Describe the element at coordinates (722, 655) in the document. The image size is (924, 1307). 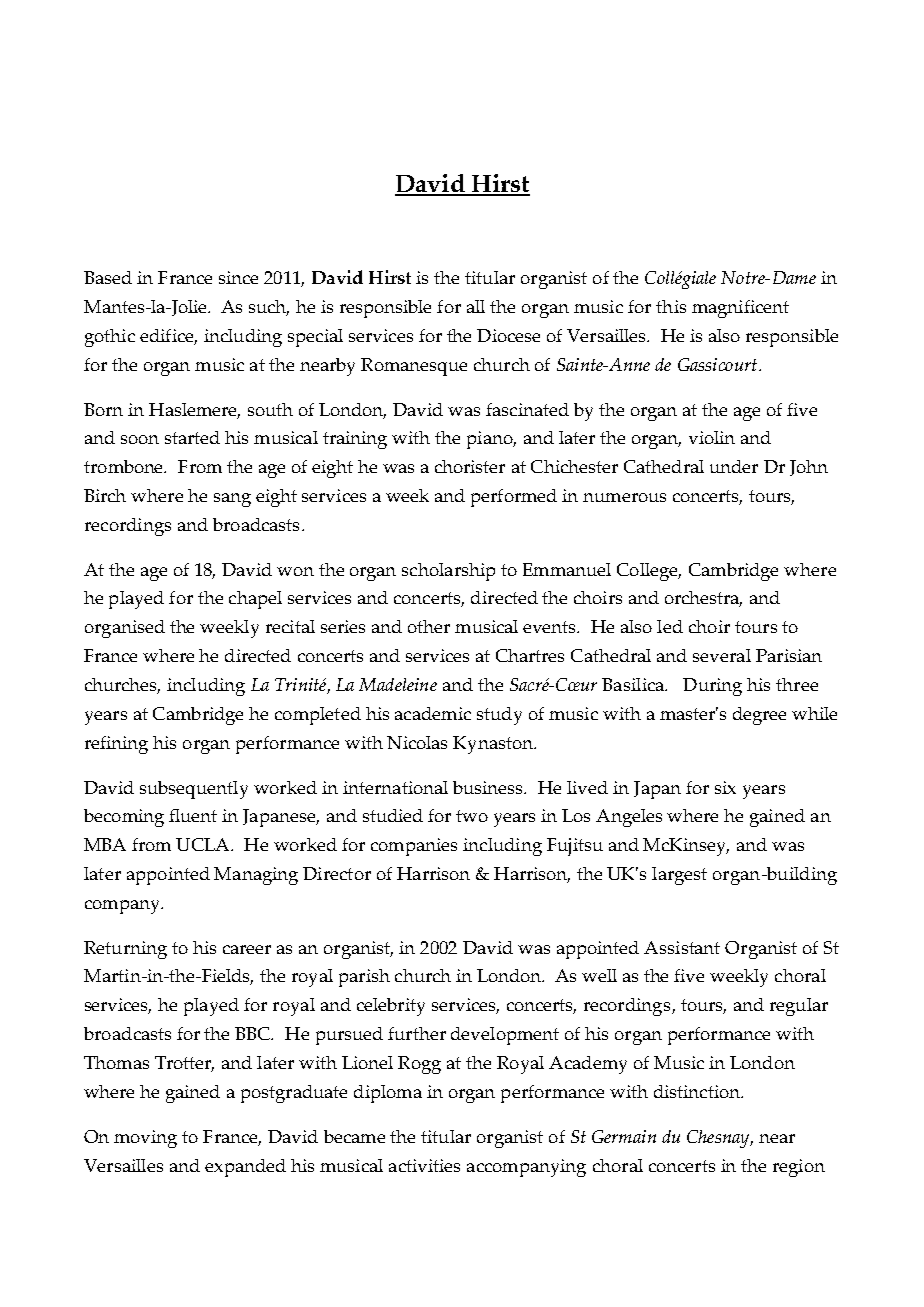
I see `several` at that location.
